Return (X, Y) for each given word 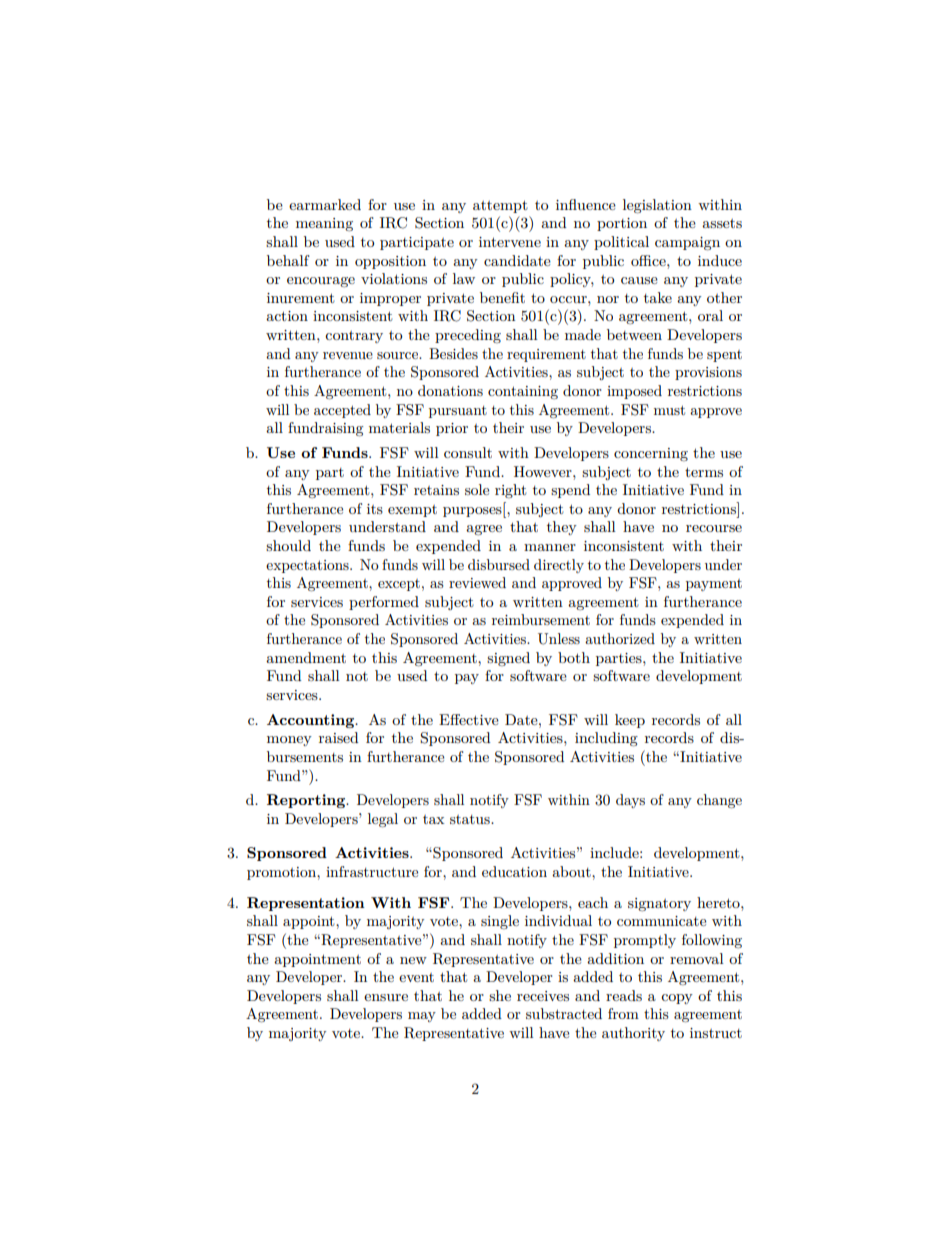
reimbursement (541, 619)
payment (714, 585)
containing (523, 392)
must (669, 410)
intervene (510, 242)
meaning (324, 225)
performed (384, 603)
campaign (687, 244)
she (500, 995)
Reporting (307, 801)
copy (677, 999)
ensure (386, 997)
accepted (342, 411)
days (630, 801)
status (471, 819)
